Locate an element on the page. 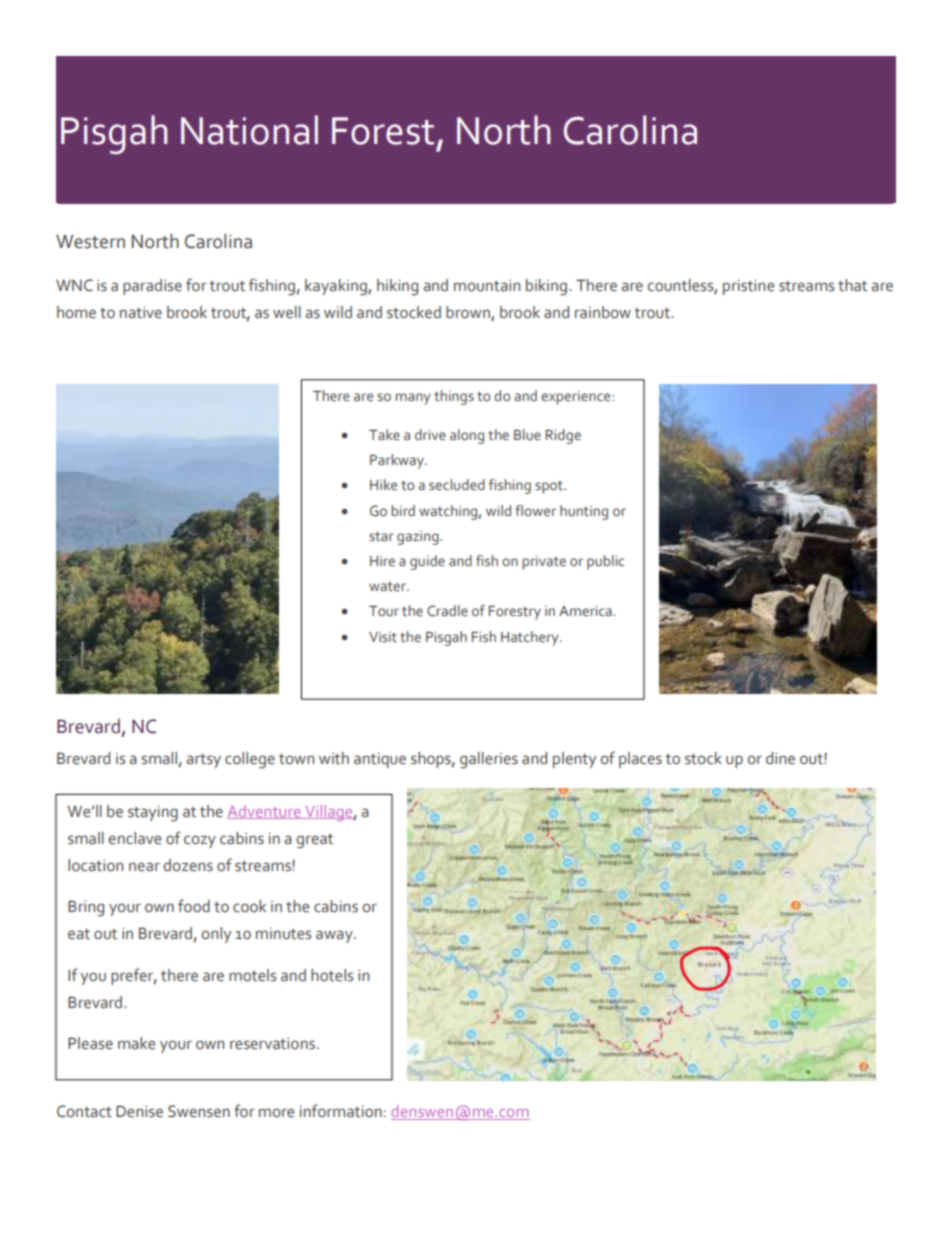  galleries is located at coordinates (489, 760).
